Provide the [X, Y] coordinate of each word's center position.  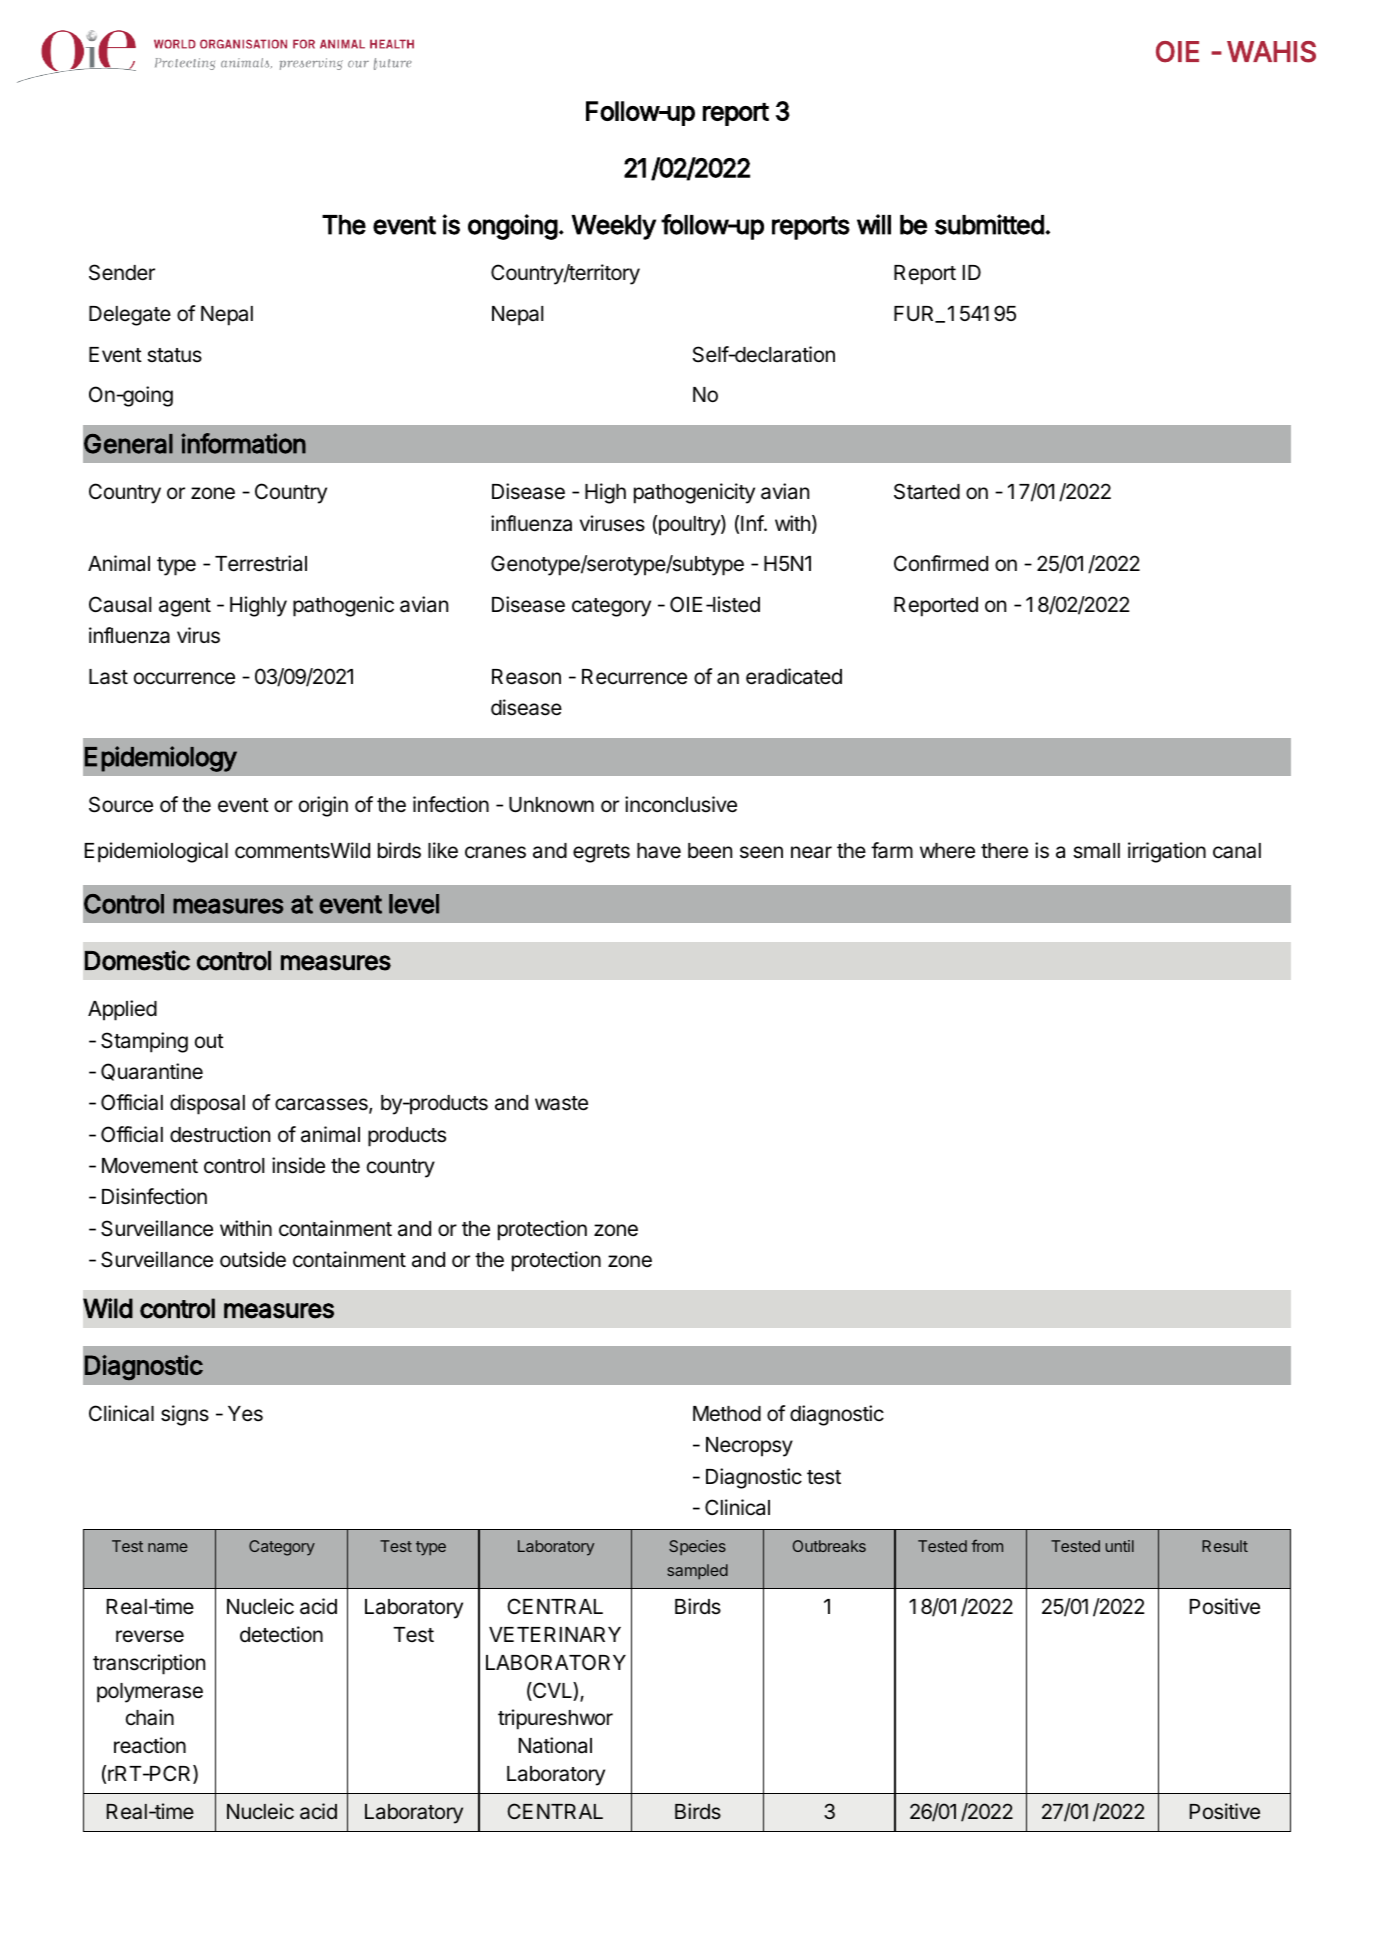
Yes [245, 1414]
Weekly [614, 227]
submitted [989, 224]
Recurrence [634, 677]
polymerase [150, 1693]
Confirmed [941, 563]
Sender [122, 272]
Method [727, 1414]
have [659, 851]
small [1096, 851]
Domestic [137, 960]
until [1120, 1546]
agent [185, 607]
